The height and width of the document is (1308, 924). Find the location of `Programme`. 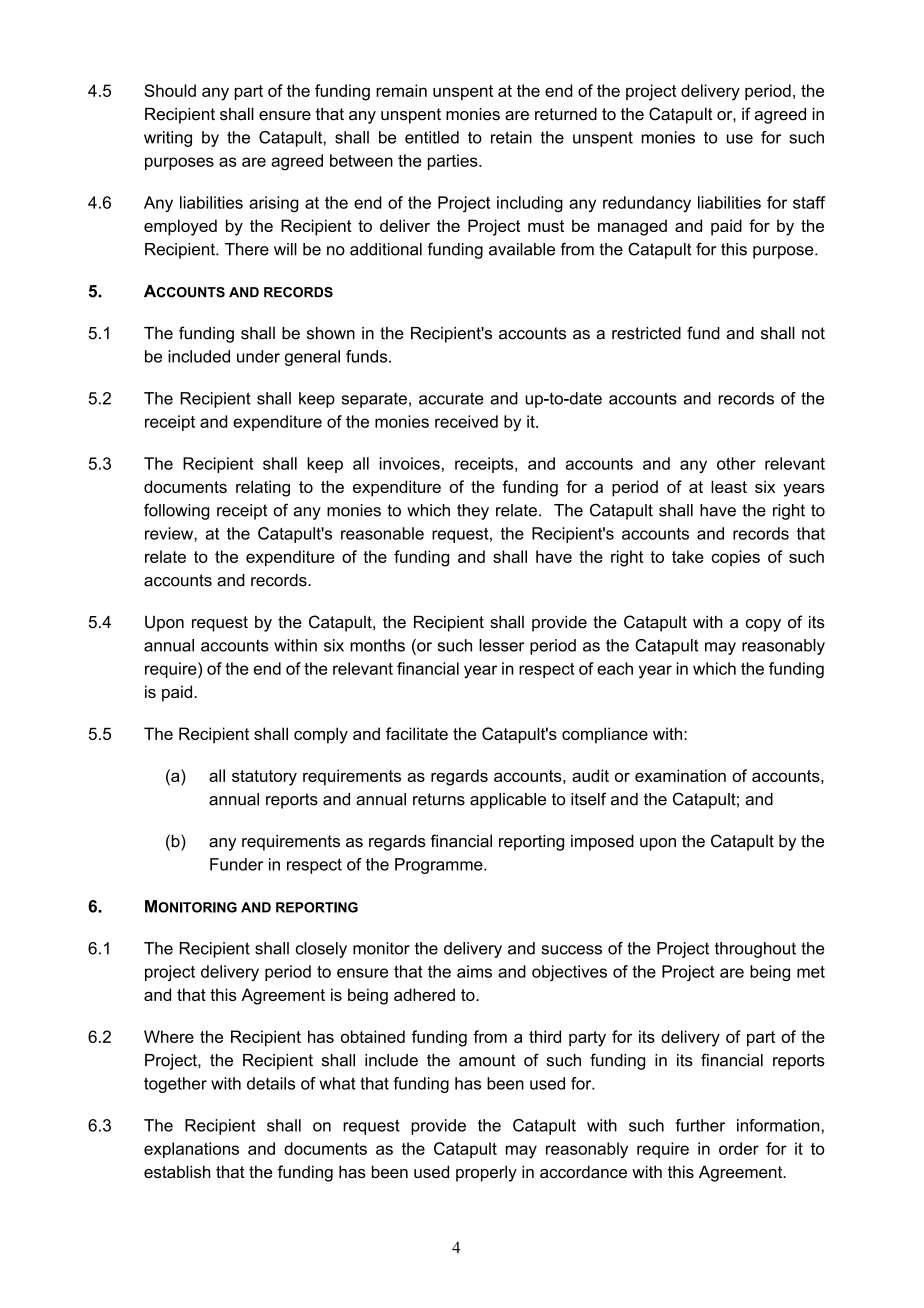

Programme is located at coordinates (440, 866).
